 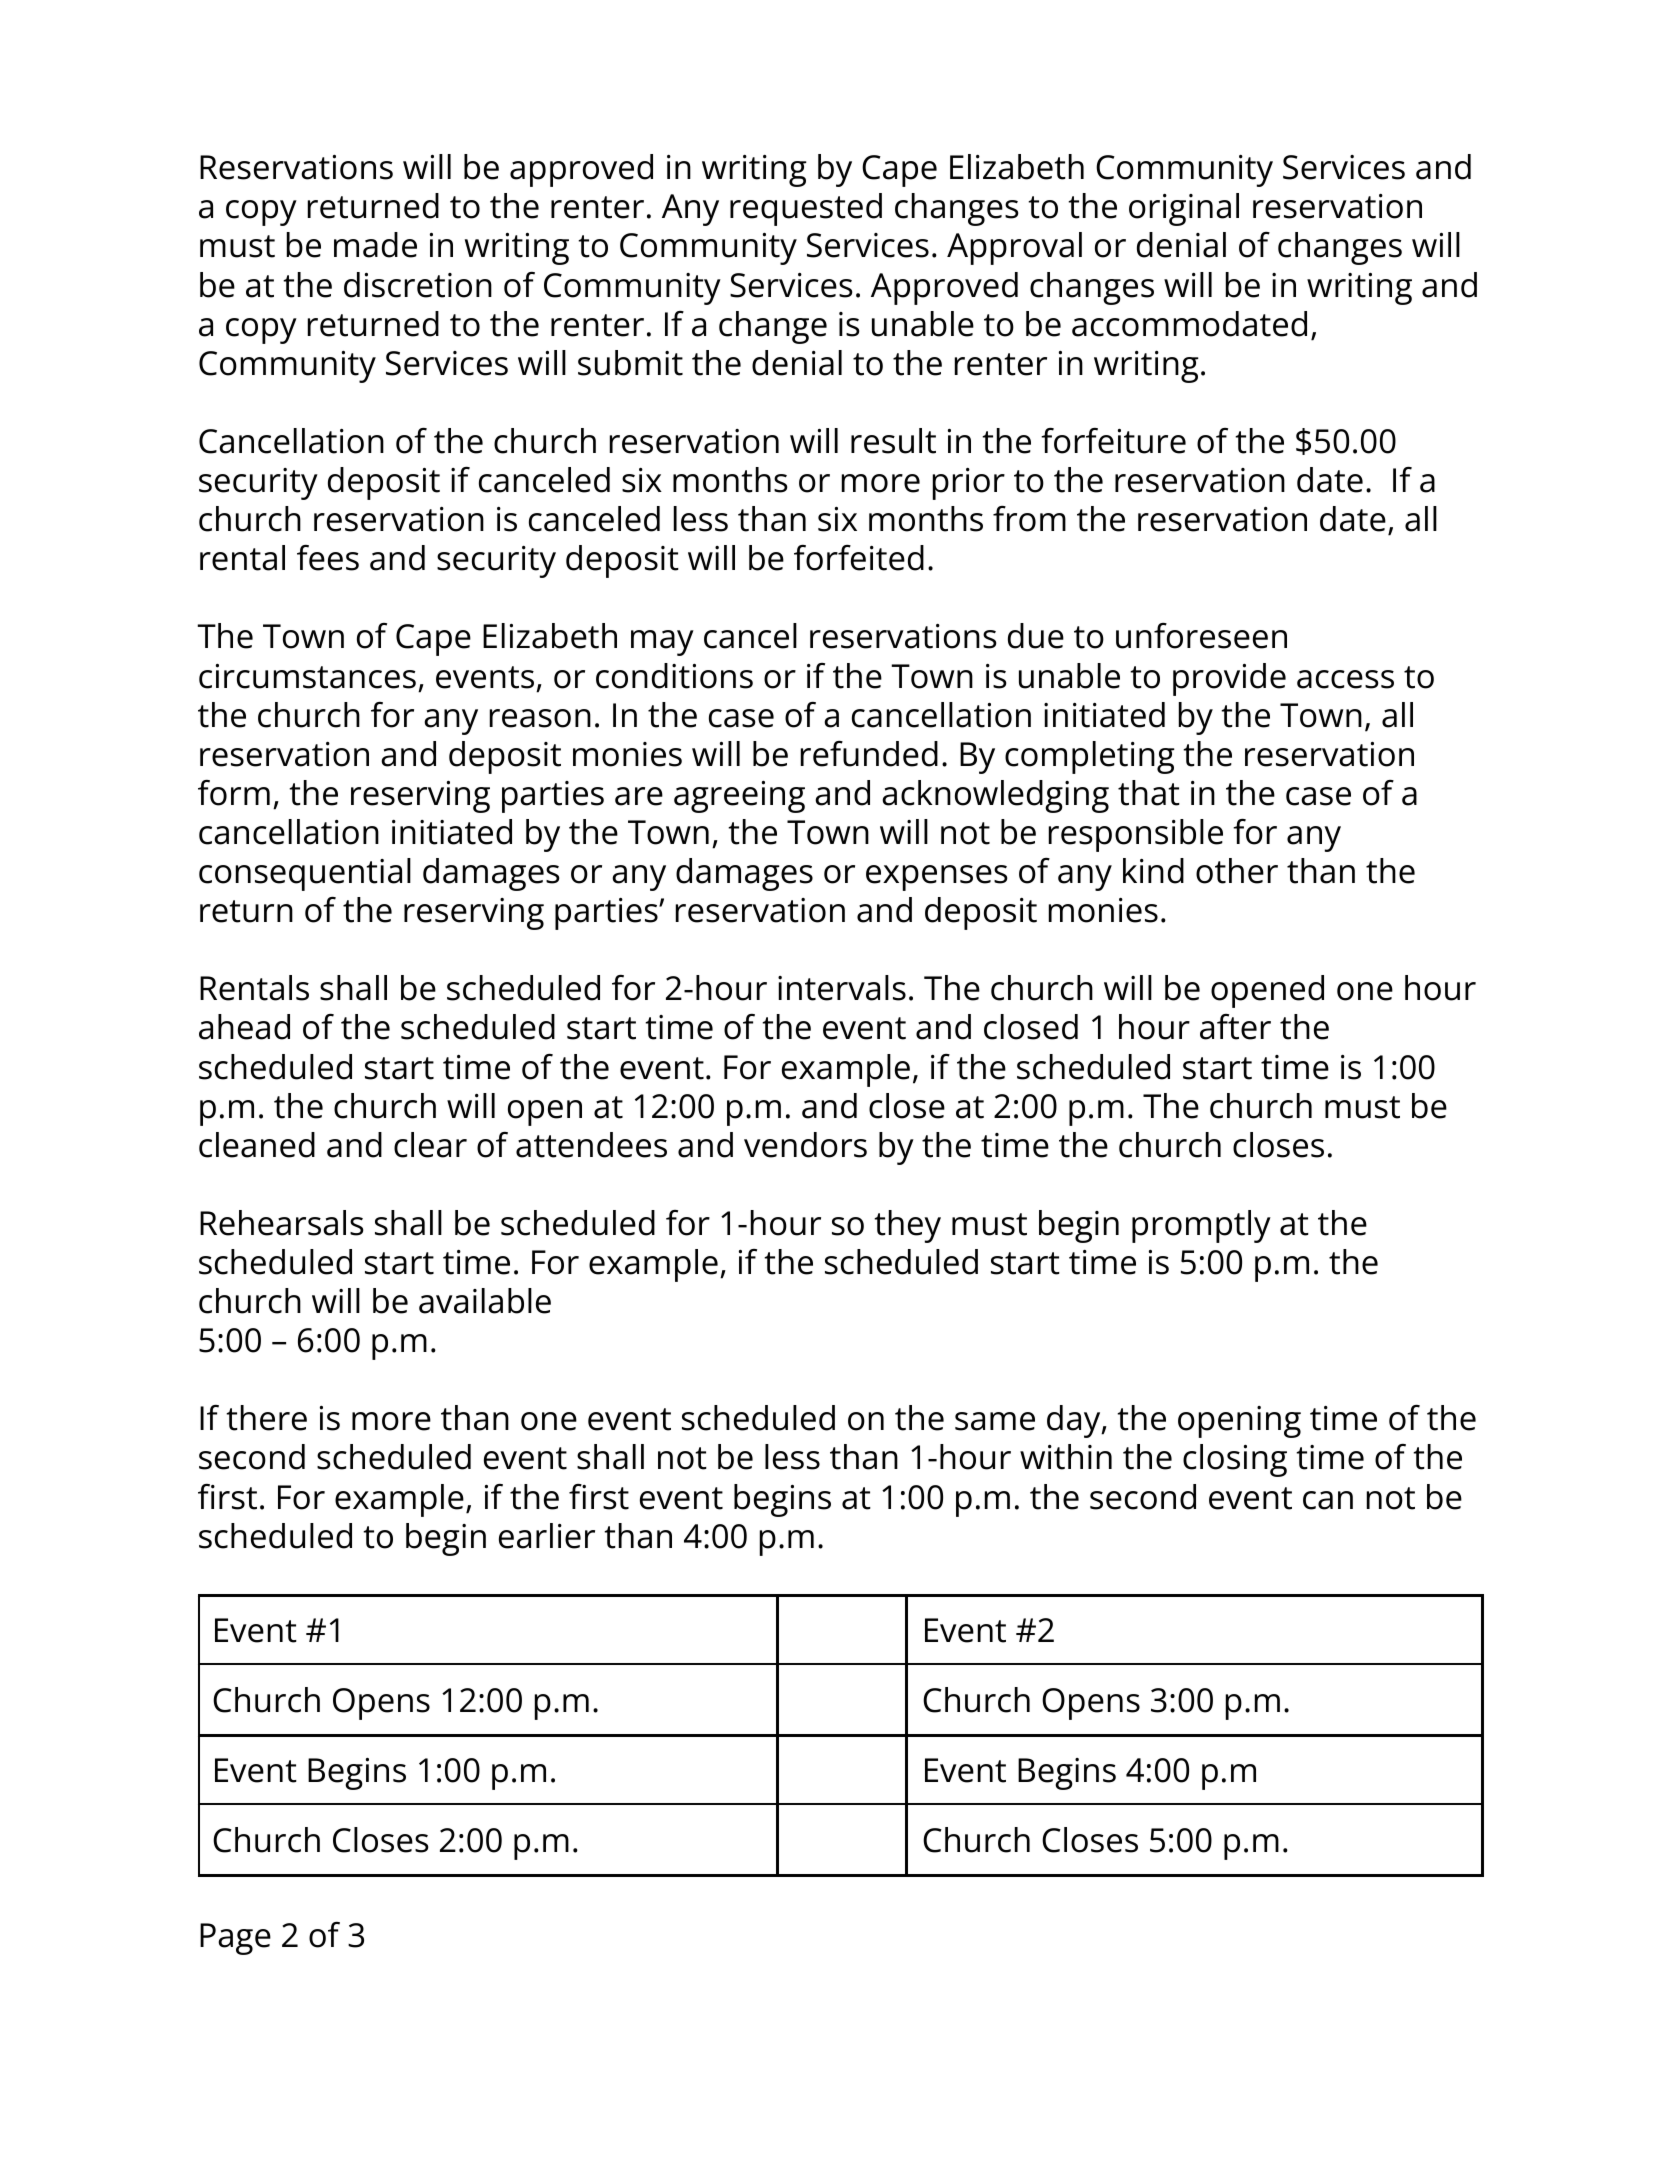 What do you see at coordinates (1149, 793) in the screenshot?
I see `that` at bounding box center [1149, 793].
